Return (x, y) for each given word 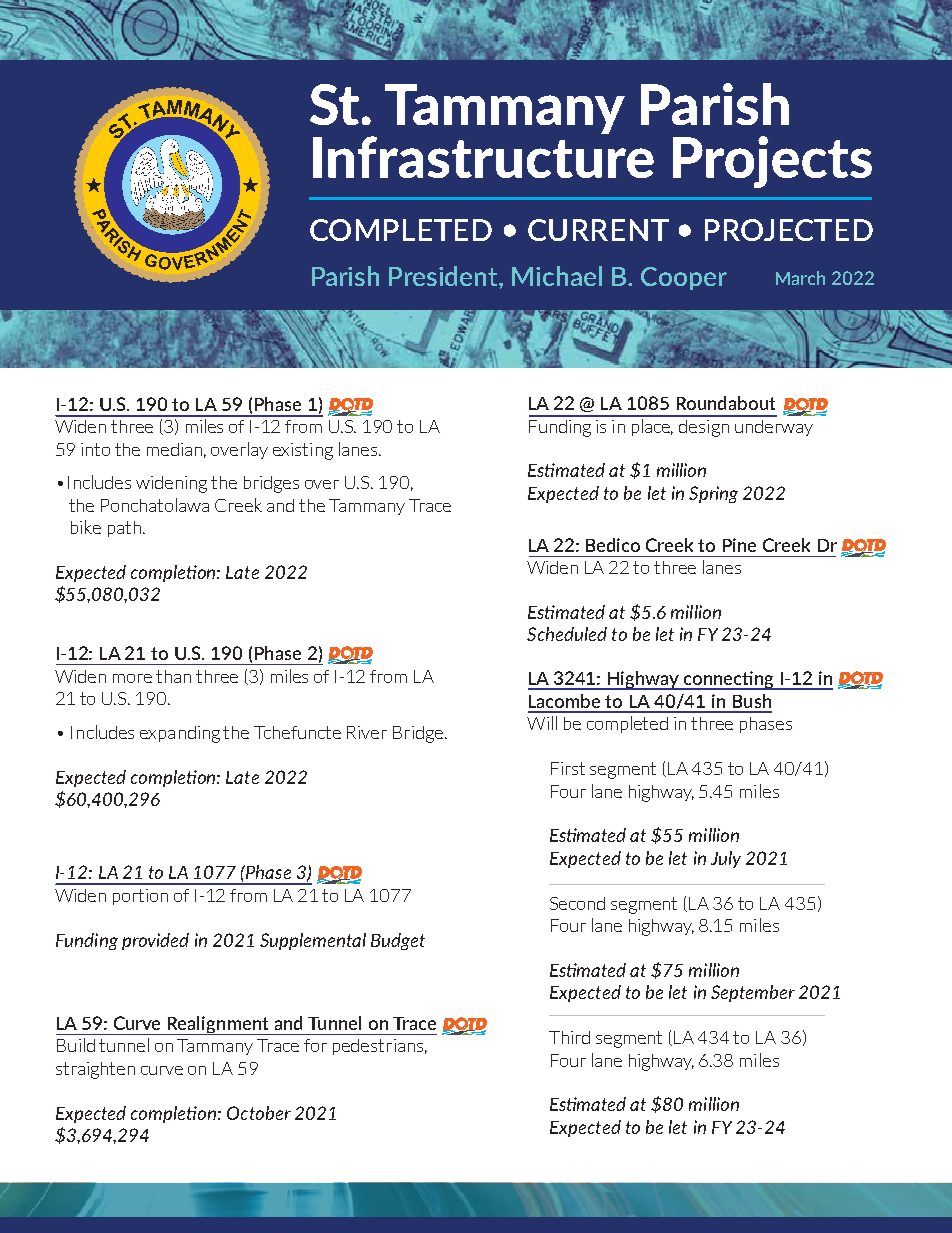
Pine (739, 545)
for (315, 1045)
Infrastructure (483, 157)
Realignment (218, 1025)
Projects (772, 162)
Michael (557, 276)
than (173, 676)
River (367, 732)
